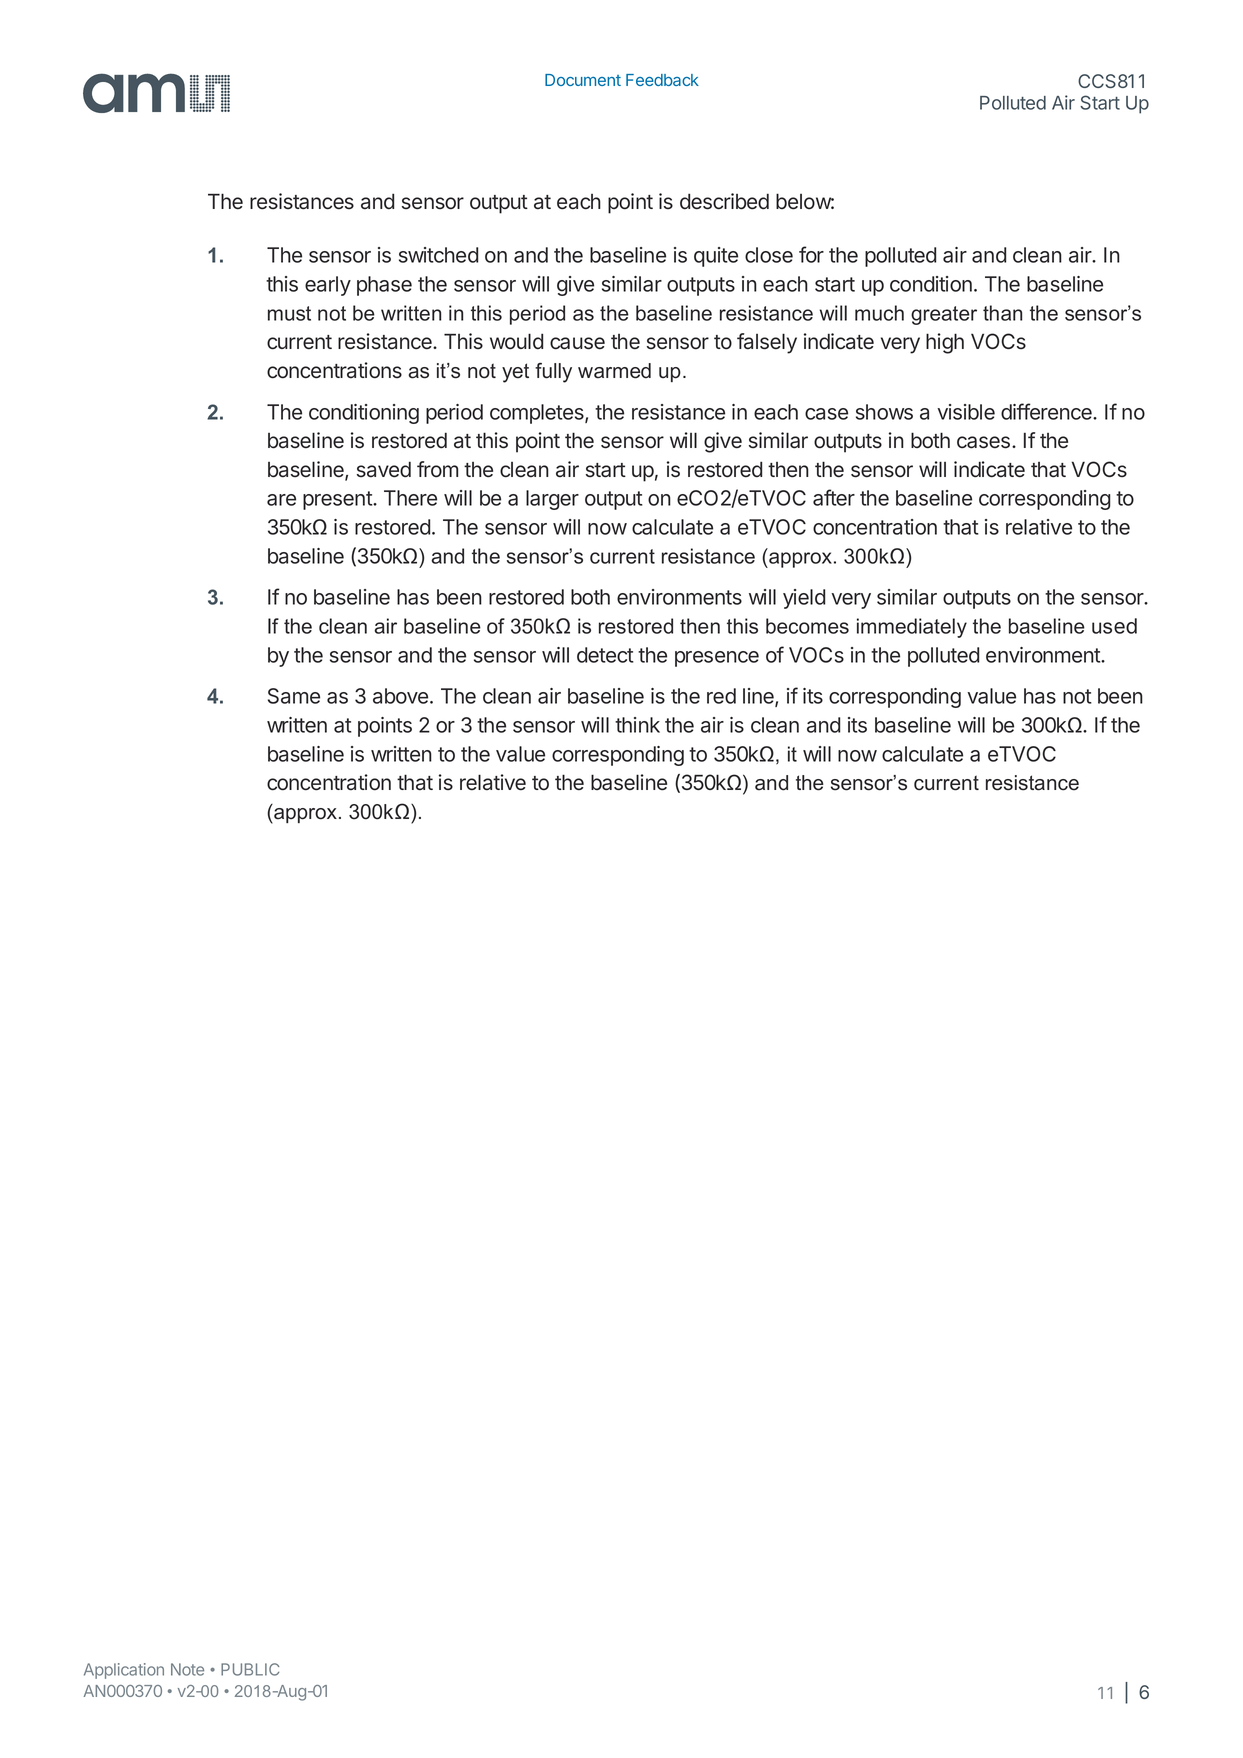  Describe the element at coordinates (966, 412) in the document. I see `visible` at that location.
